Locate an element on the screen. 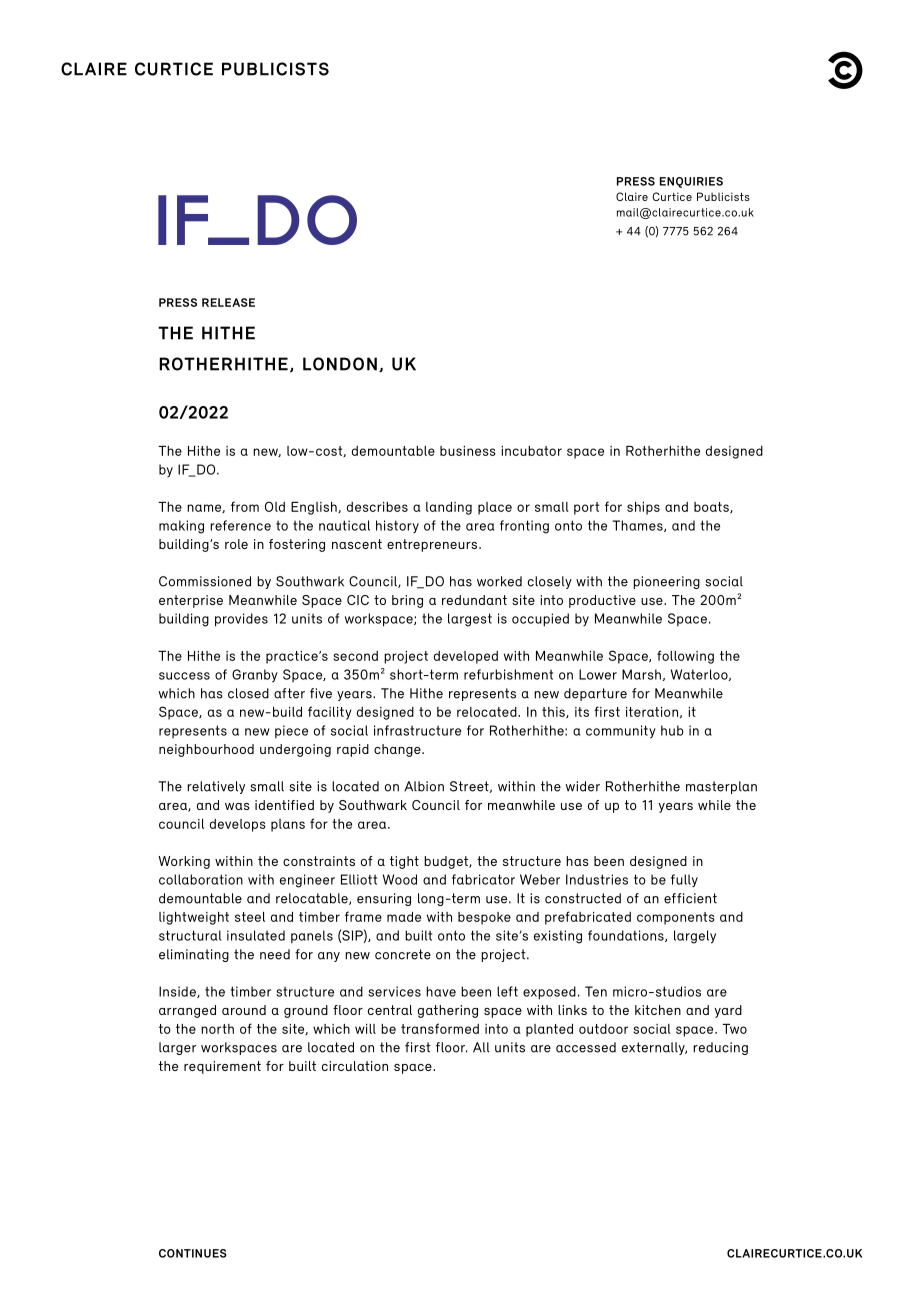 This screenshot has height=1308, width=924. developed is located at coordinates (466, 657).
